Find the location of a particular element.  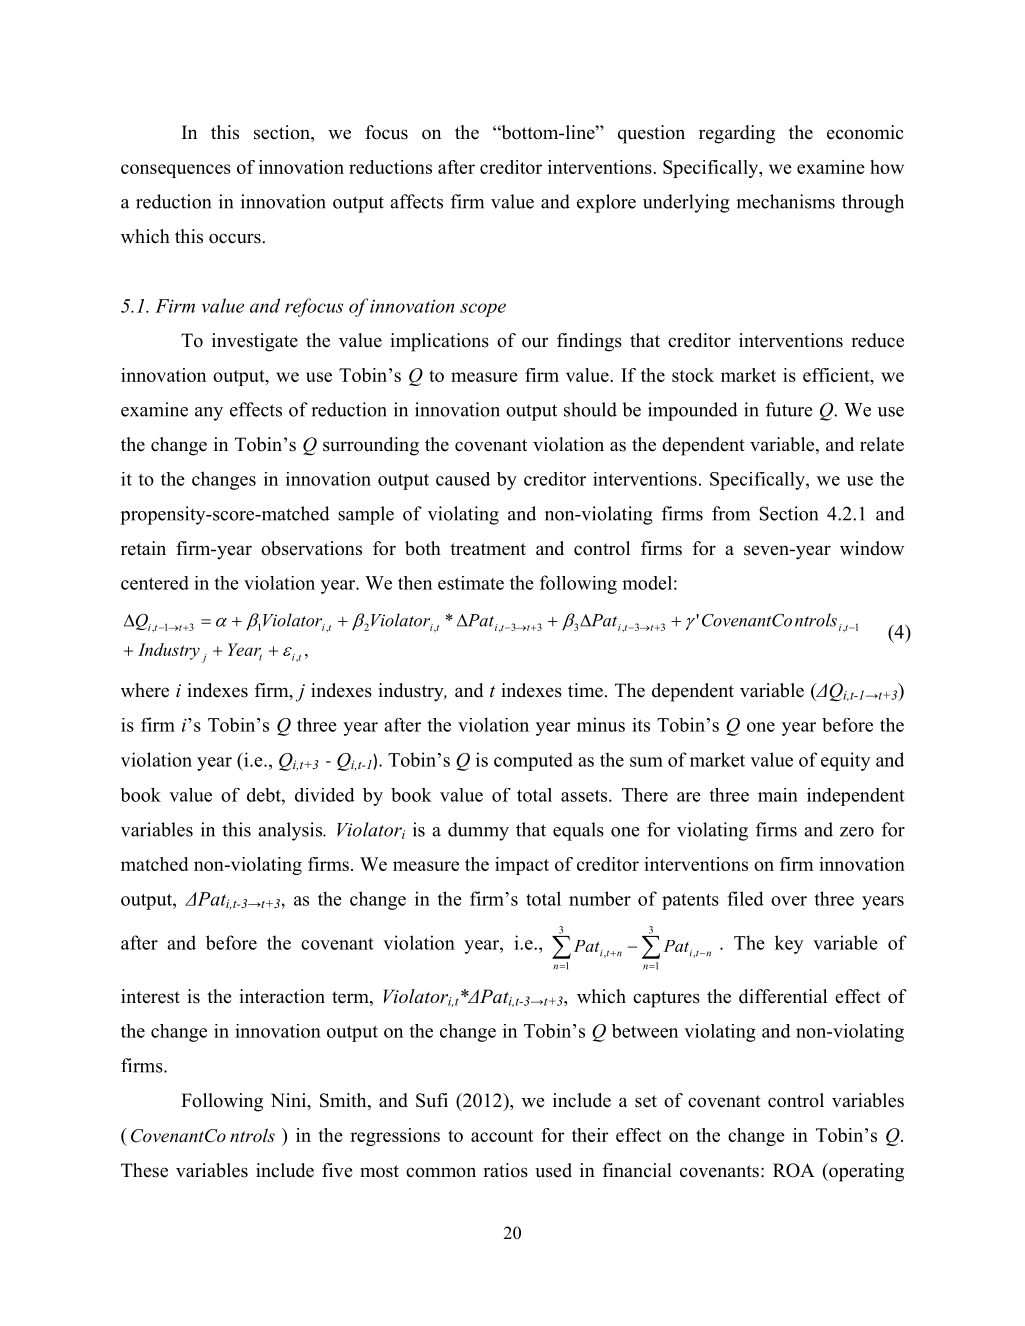

time is located at coordinates (585, 690).
